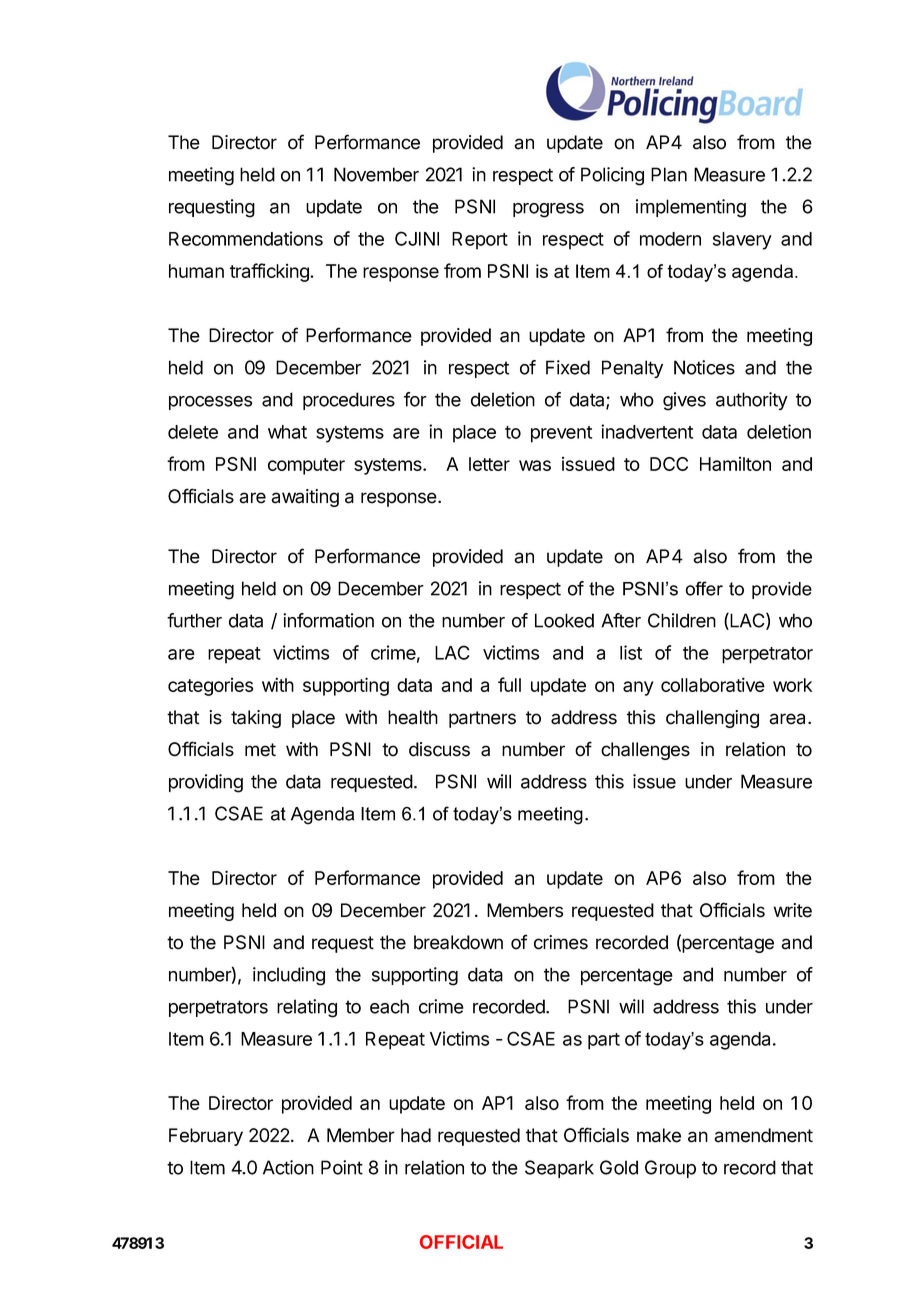 This document has width=924, height=1308. Describe the element at coordinates (509, 684) in the document. I see `full` at that location.
